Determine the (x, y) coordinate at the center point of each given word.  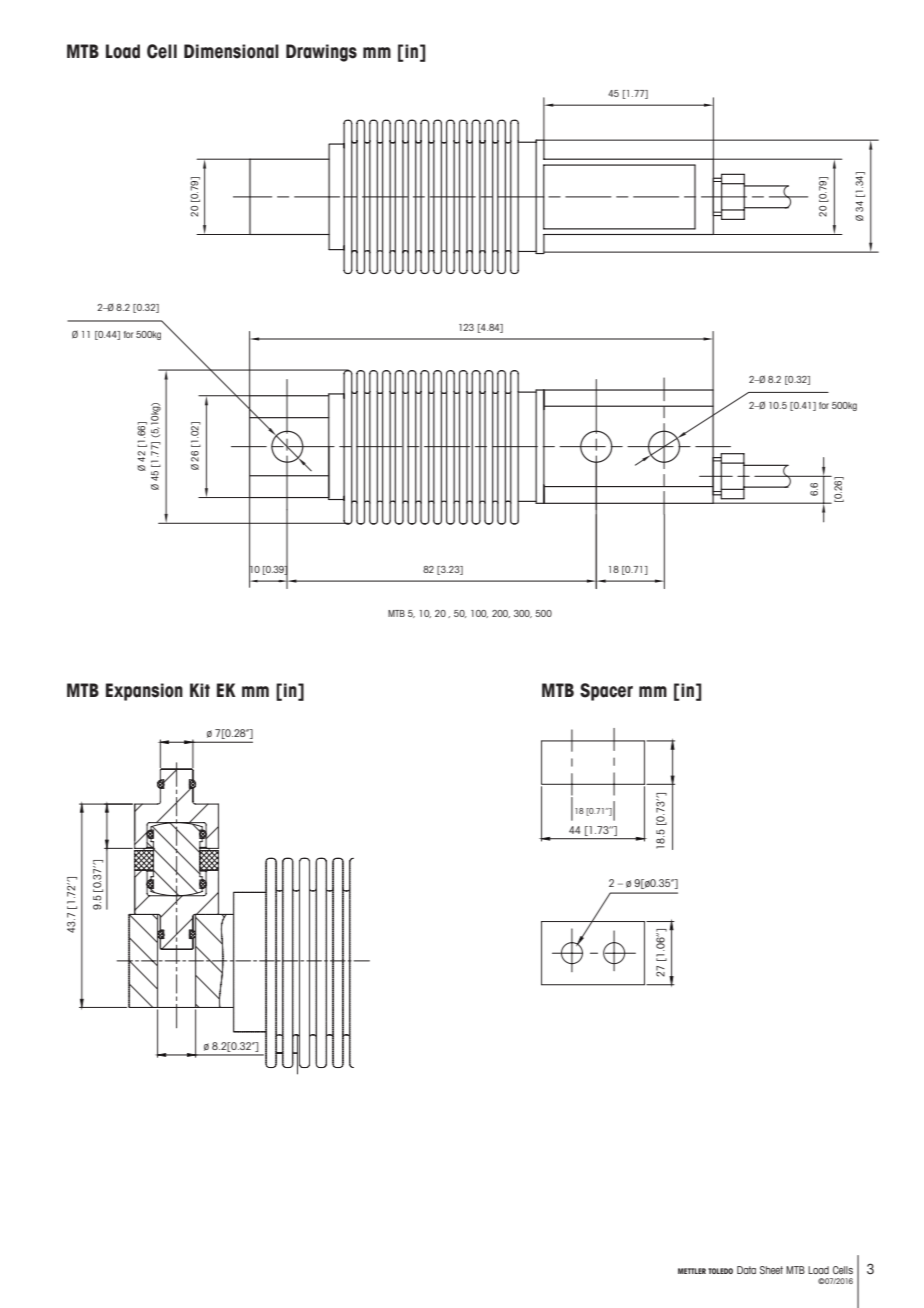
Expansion (144, 692)
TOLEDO (720, 1271)
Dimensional (231, 51)
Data (746, 1270)
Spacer (606, 692)
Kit (200, 690)
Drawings (321, 53)
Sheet (771, 1270)
